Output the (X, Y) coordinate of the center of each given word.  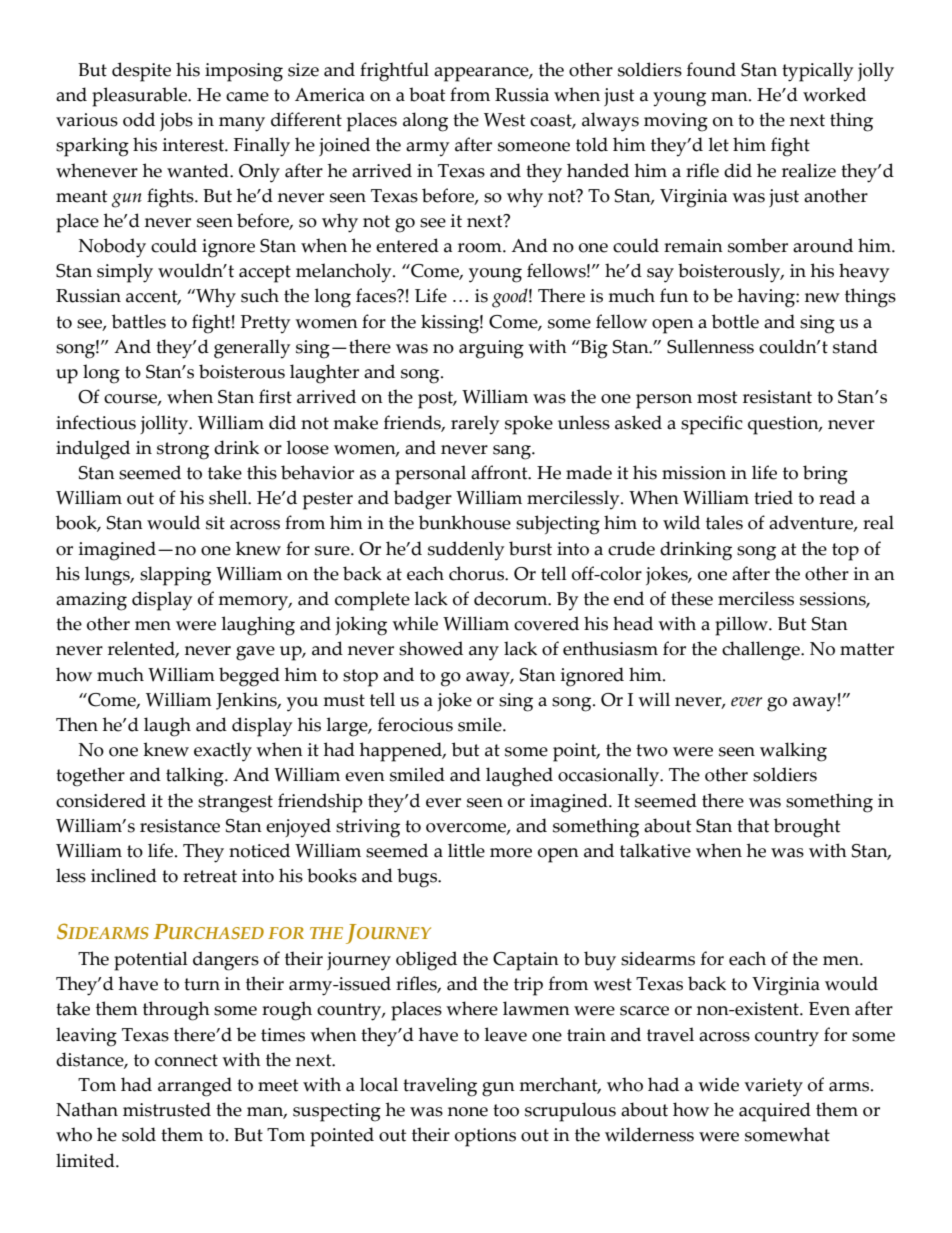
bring (825, 475)
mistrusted (167, 1109)
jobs (176, 121)
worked (834, 94)
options (485, 1137)
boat (427, 94)
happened (402, 752)
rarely (475, 425)
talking (196, 777)
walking (793, 752)
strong (183, 451)
